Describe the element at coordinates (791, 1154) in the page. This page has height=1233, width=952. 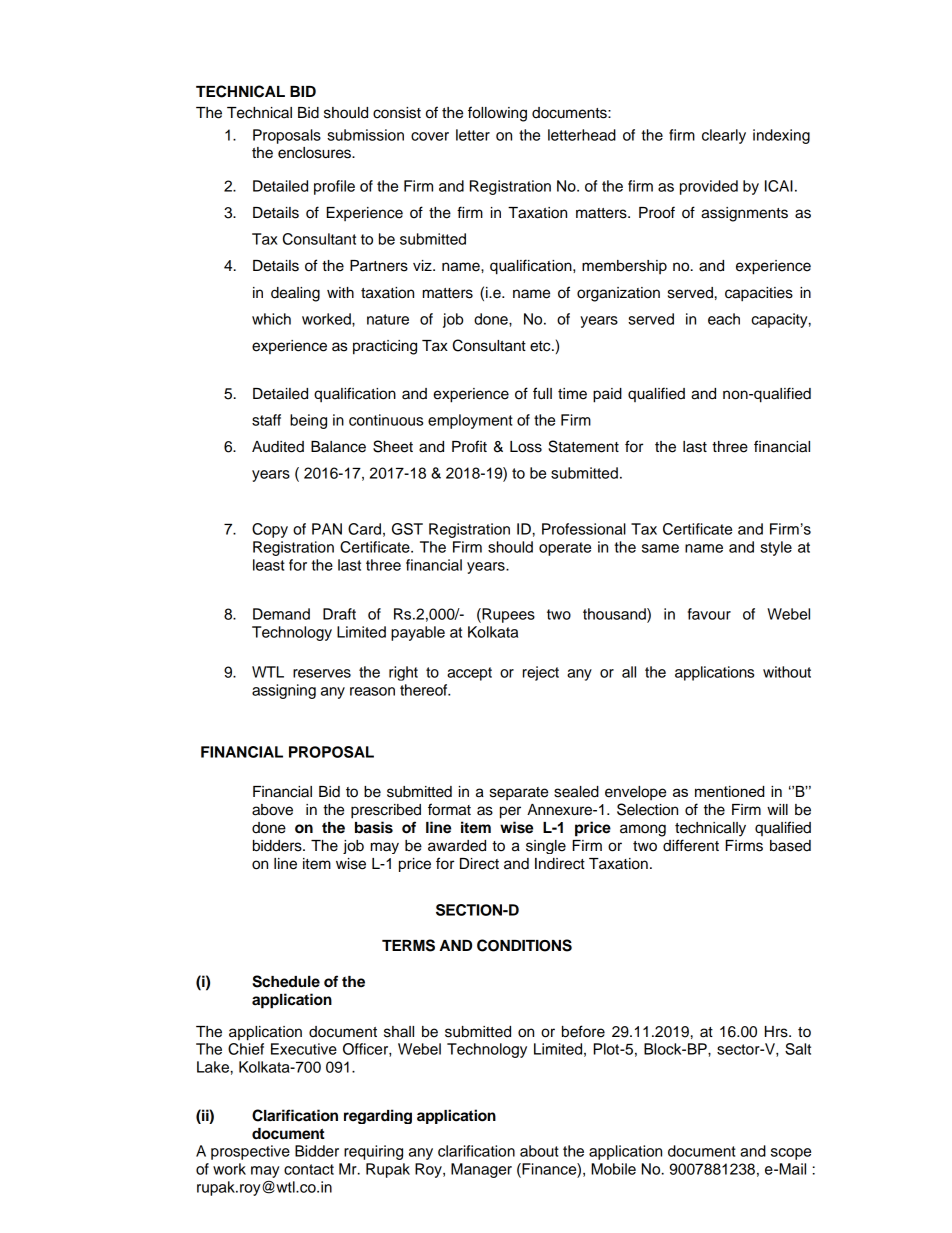
I see `scope` at that location.
